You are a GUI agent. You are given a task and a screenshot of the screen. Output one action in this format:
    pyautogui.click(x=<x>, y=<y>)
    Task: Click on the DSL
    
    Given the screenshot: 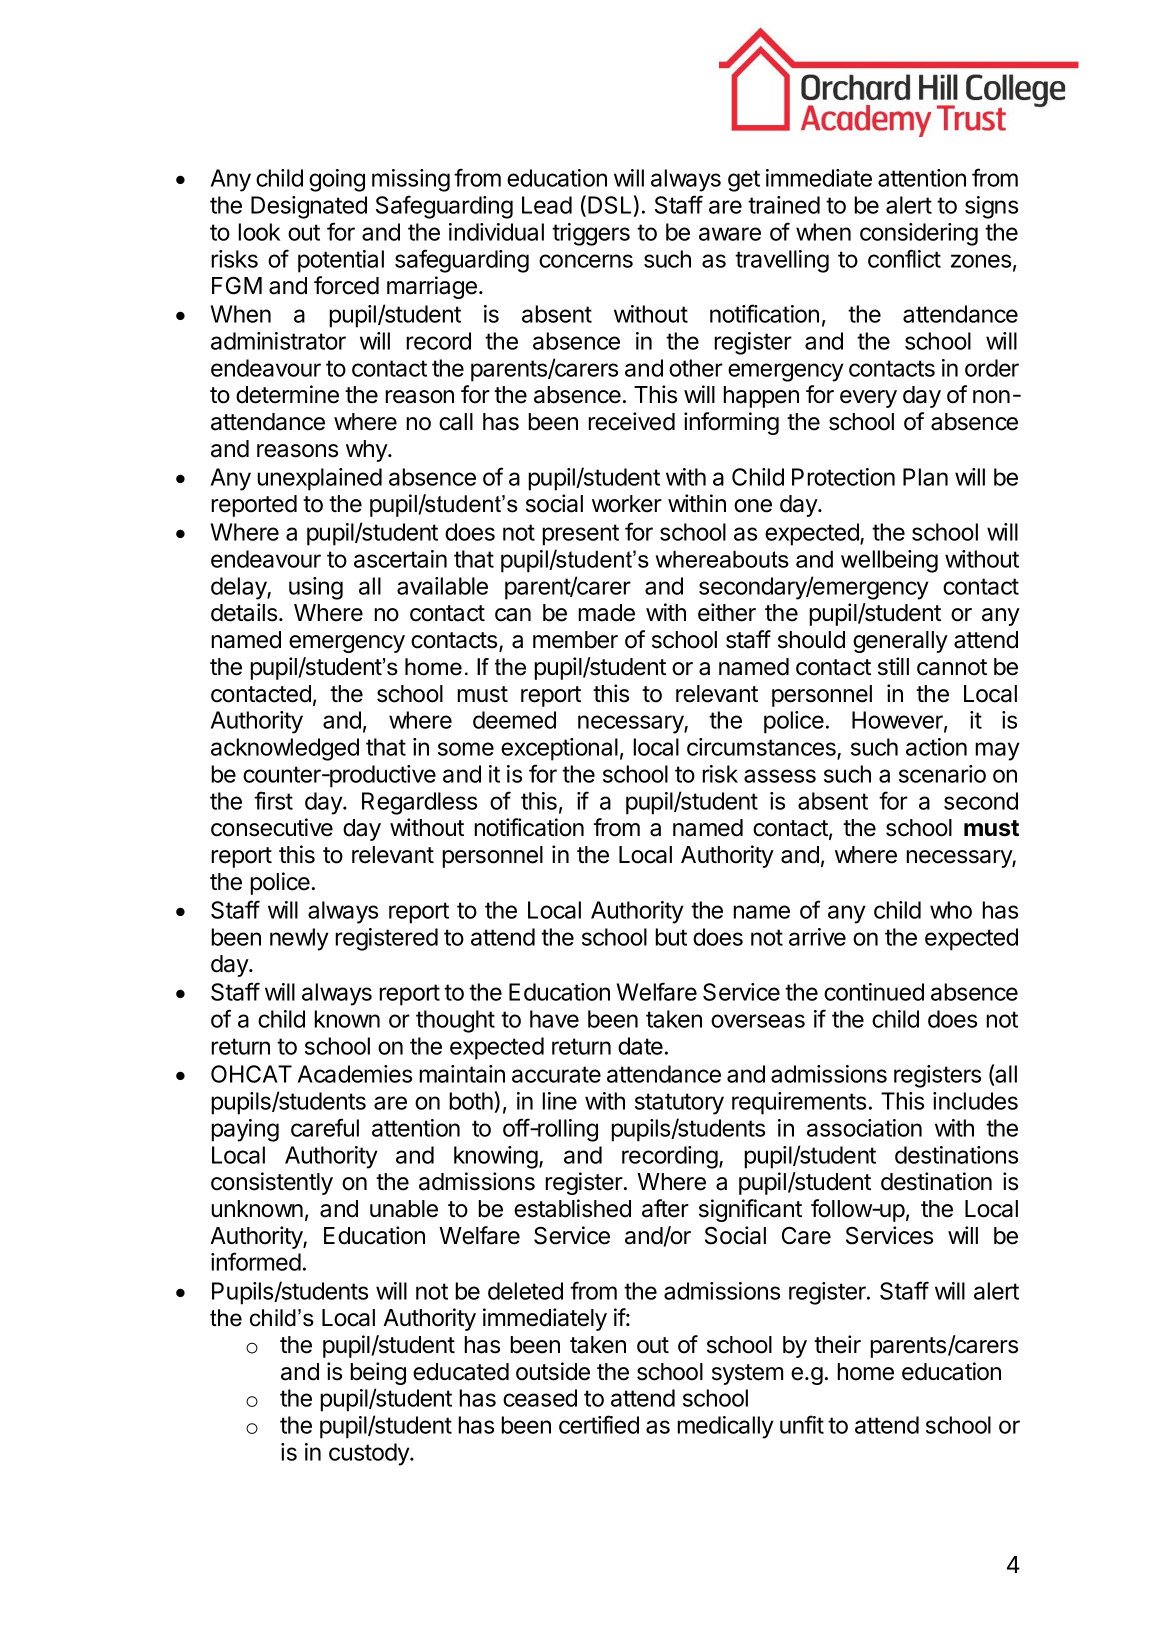 What is the action you would take?
    pyautogui.click(x=609, y=205)
